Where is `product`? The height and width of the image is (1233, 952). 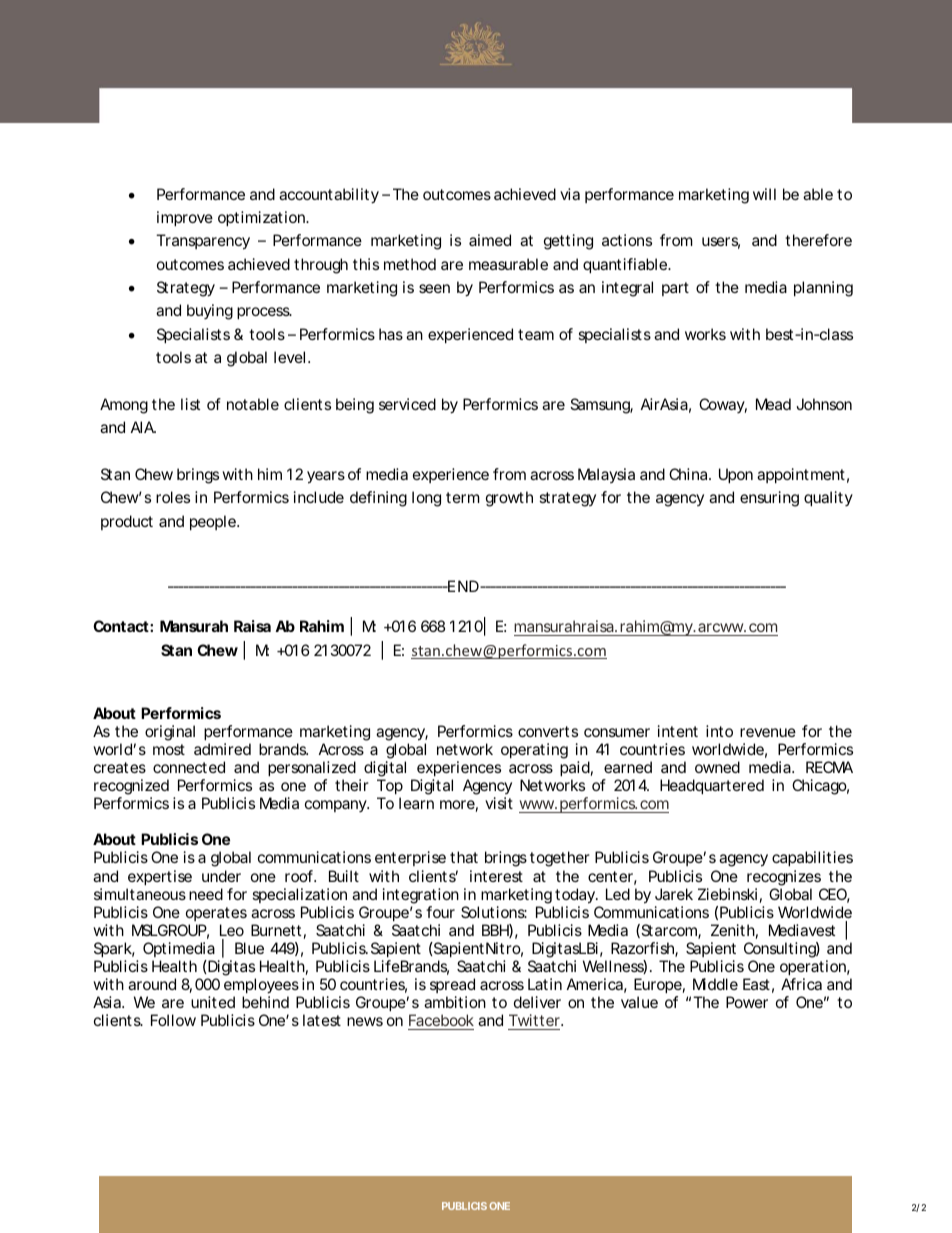 product is located at coordinates (127, 522).
